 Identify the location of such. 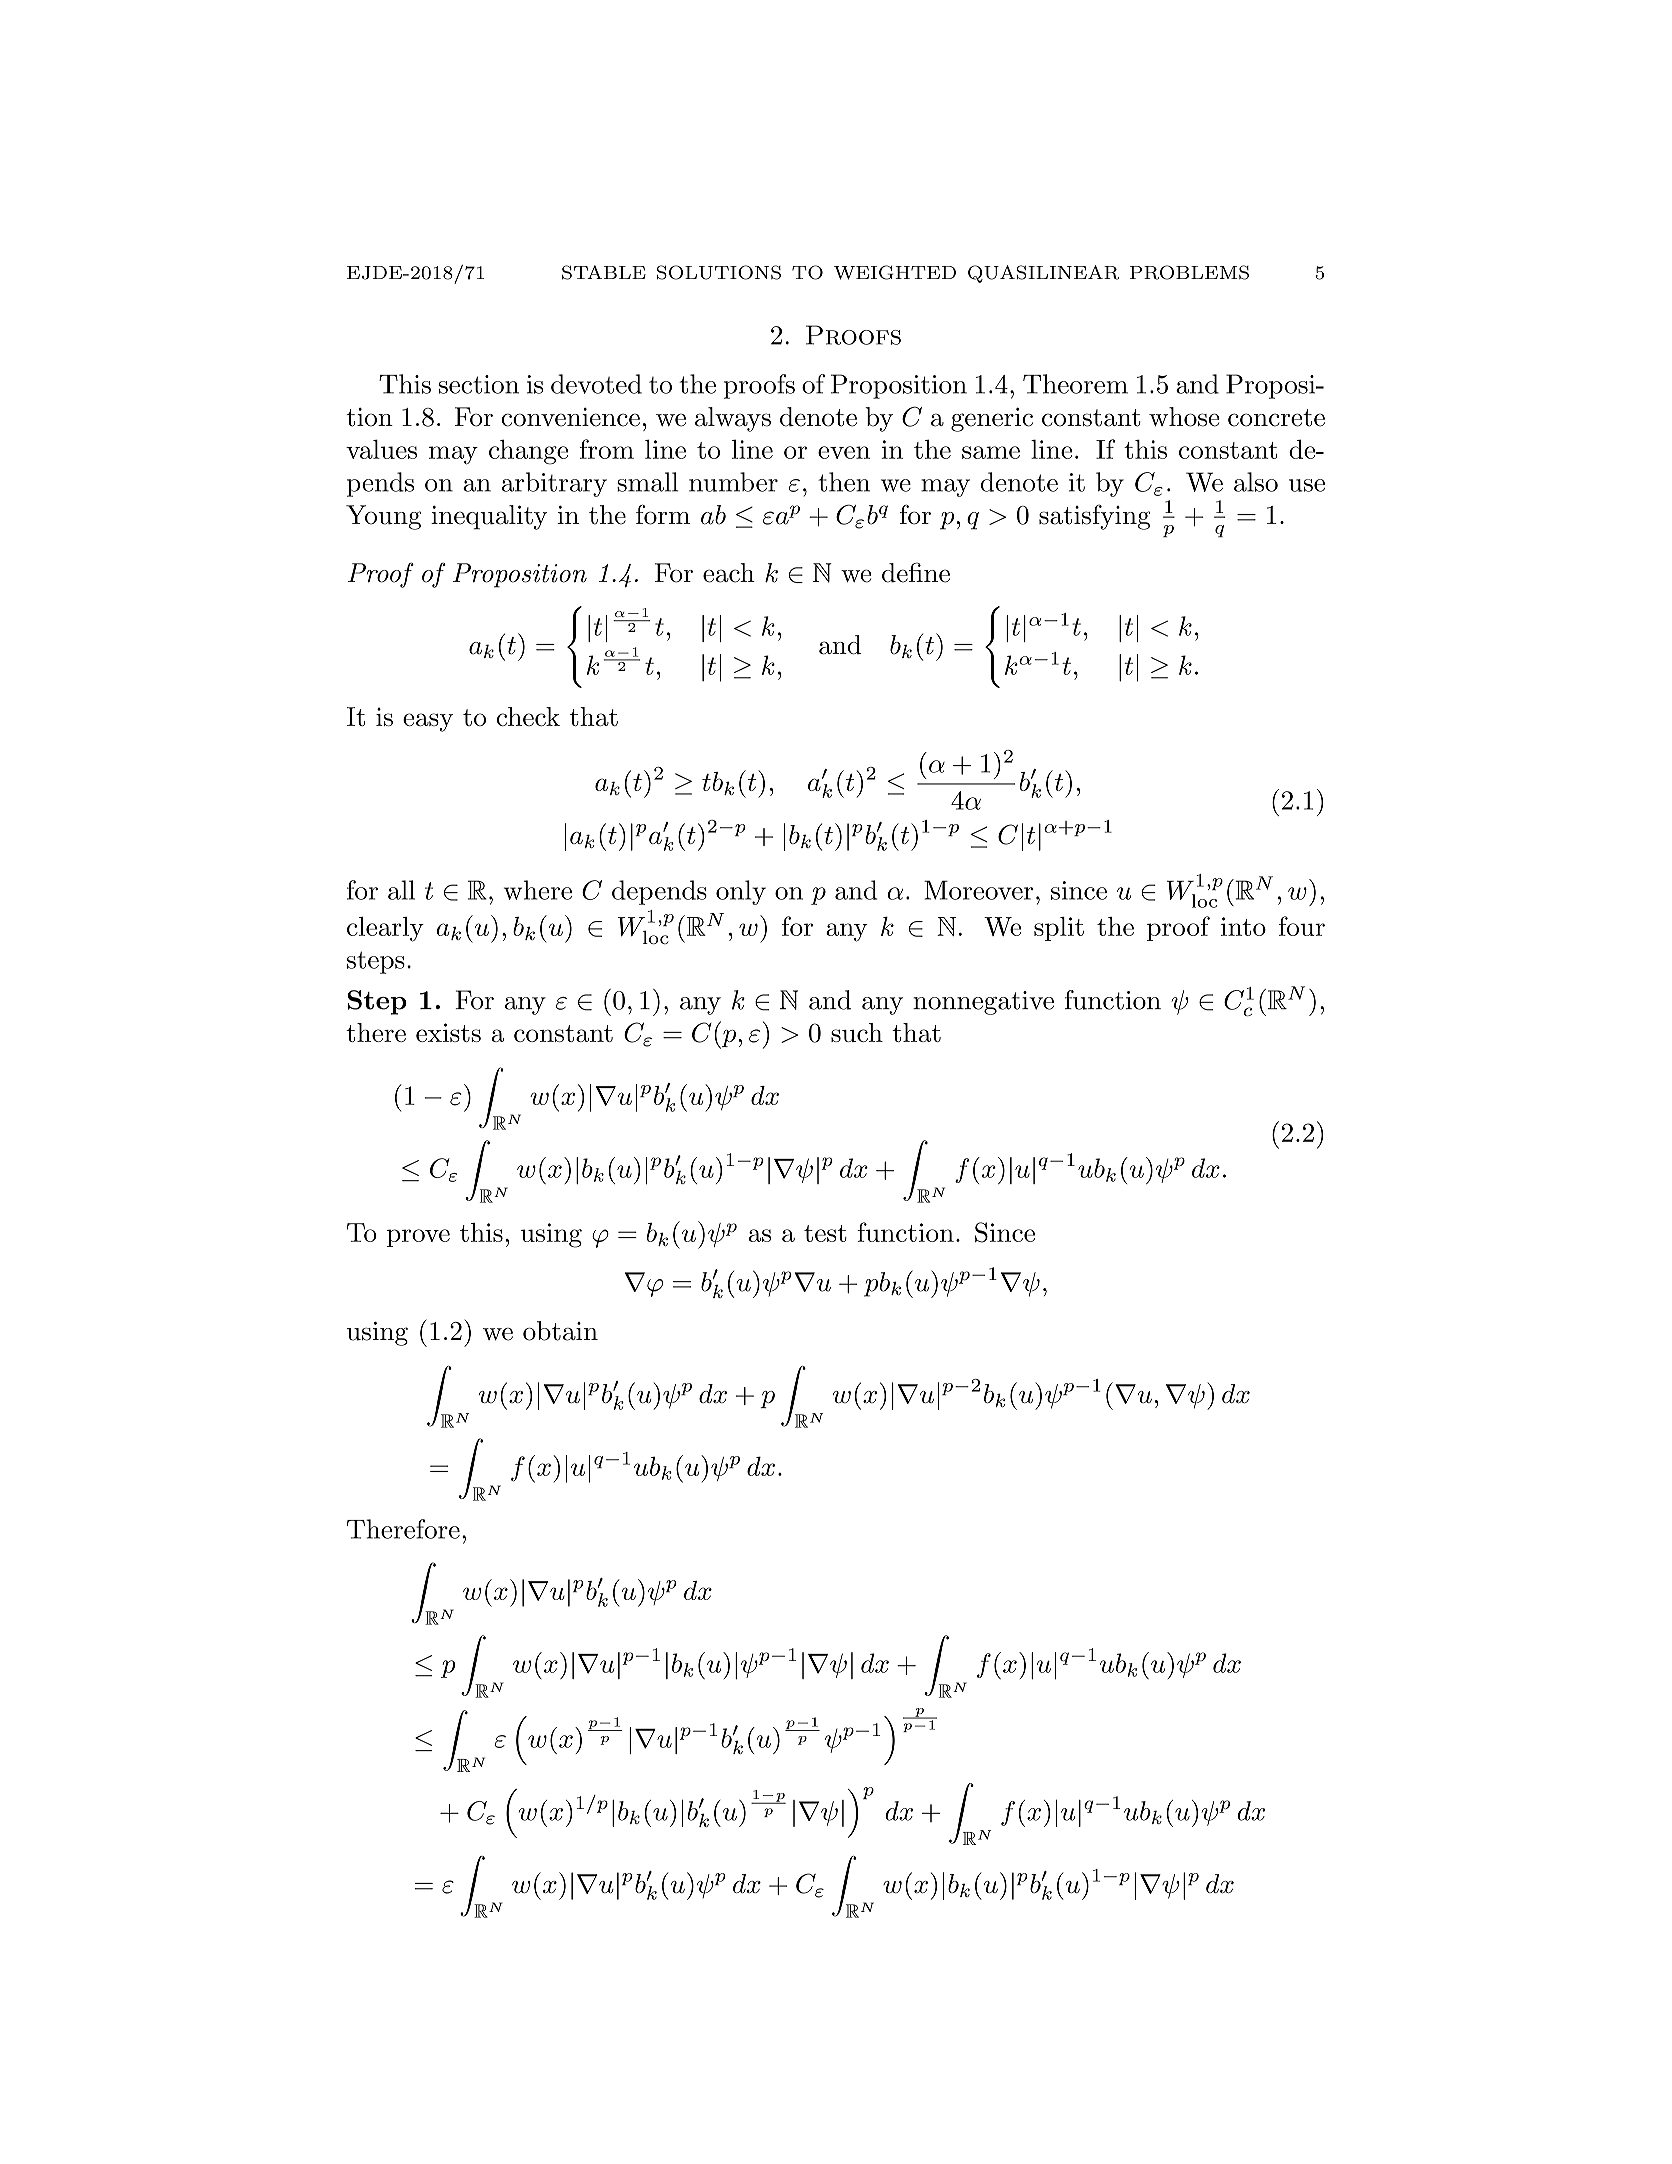
(857, 1032).
